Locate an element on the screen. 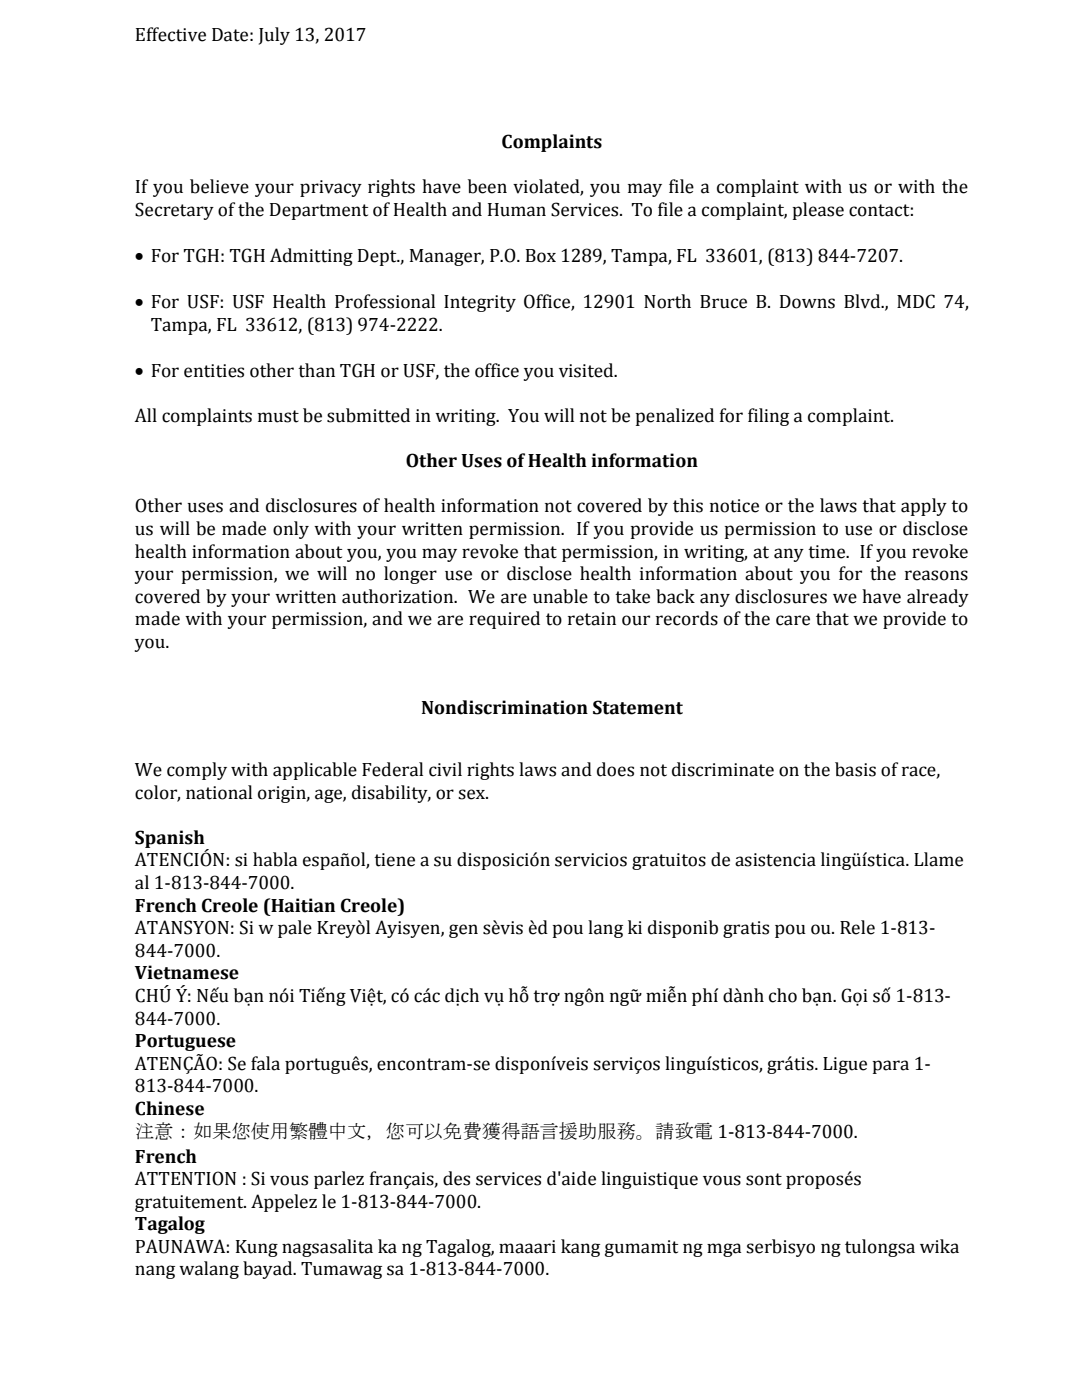 The image size is (1072, 1387). apply is located at coordinates (924, 507).
